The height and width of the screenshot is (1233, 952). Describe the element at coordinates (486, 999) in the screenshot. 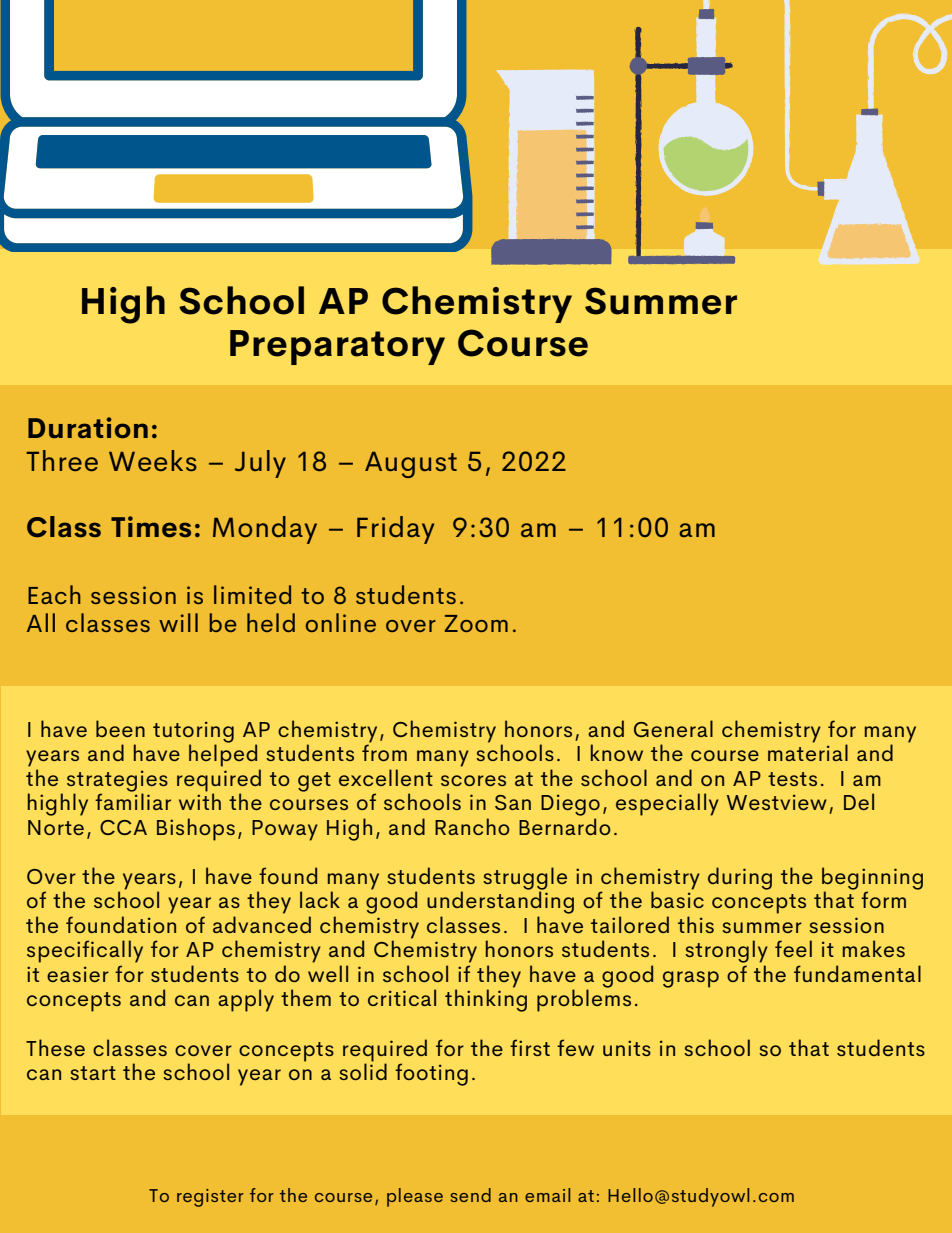

I see `thinking` at that location.
